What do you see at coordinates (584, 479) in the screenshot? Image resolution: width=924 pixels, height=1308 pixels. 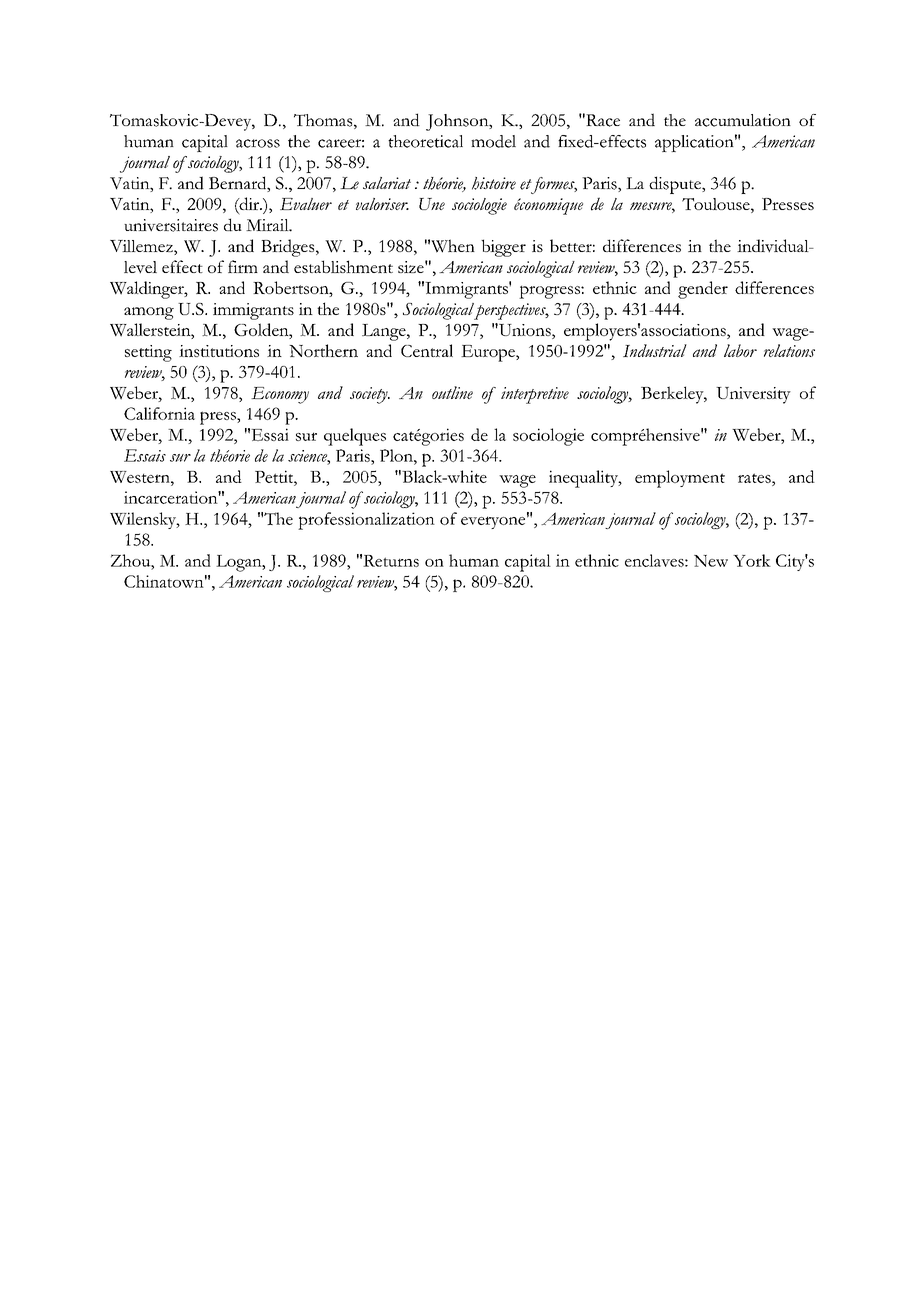 I see `inequality` at bounding box center [584, 479].
